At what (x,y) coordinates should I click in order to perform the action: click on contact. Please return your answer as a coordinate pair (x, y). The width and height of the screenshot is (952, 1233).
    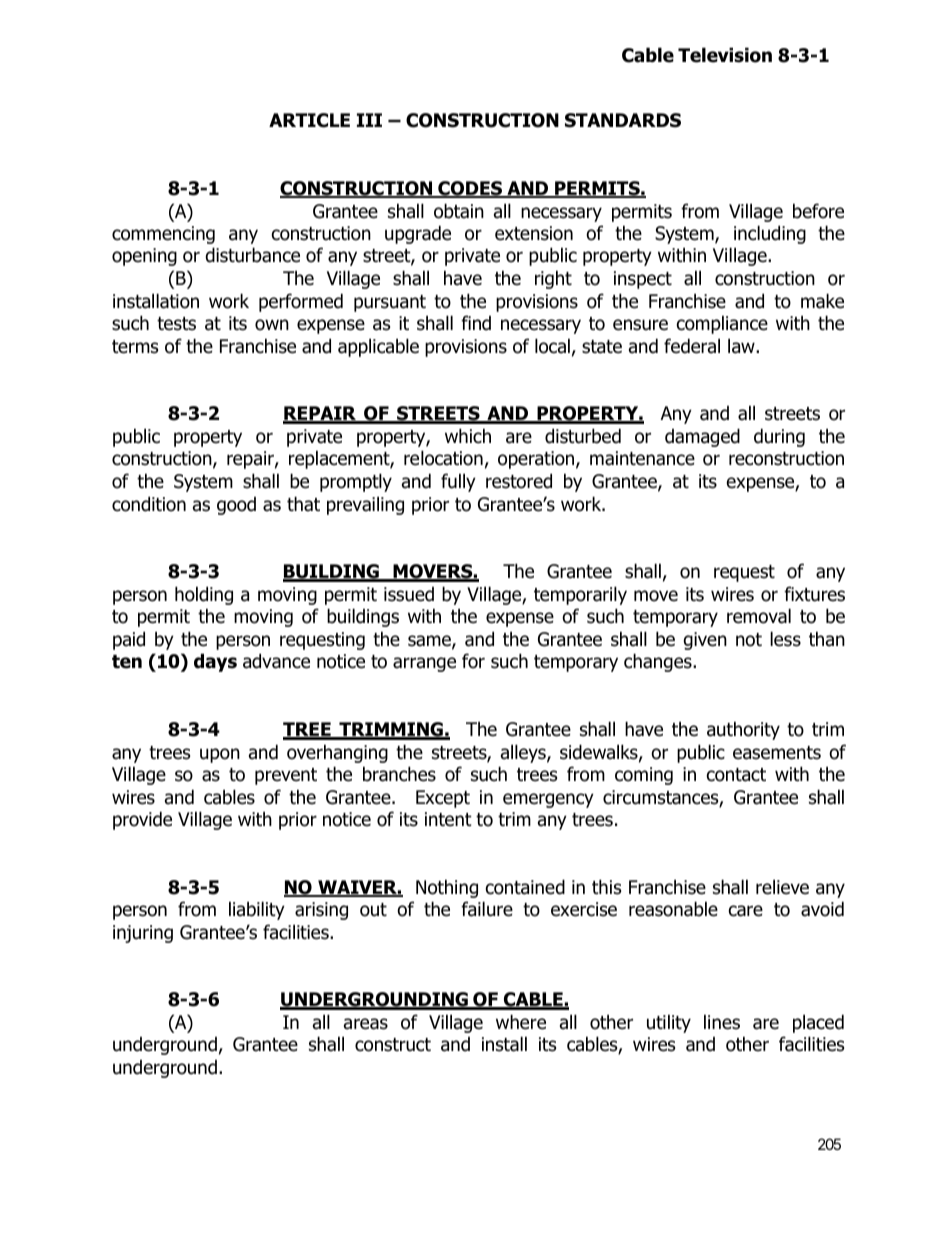
    Looking at the image, I should click on (736, 775).
